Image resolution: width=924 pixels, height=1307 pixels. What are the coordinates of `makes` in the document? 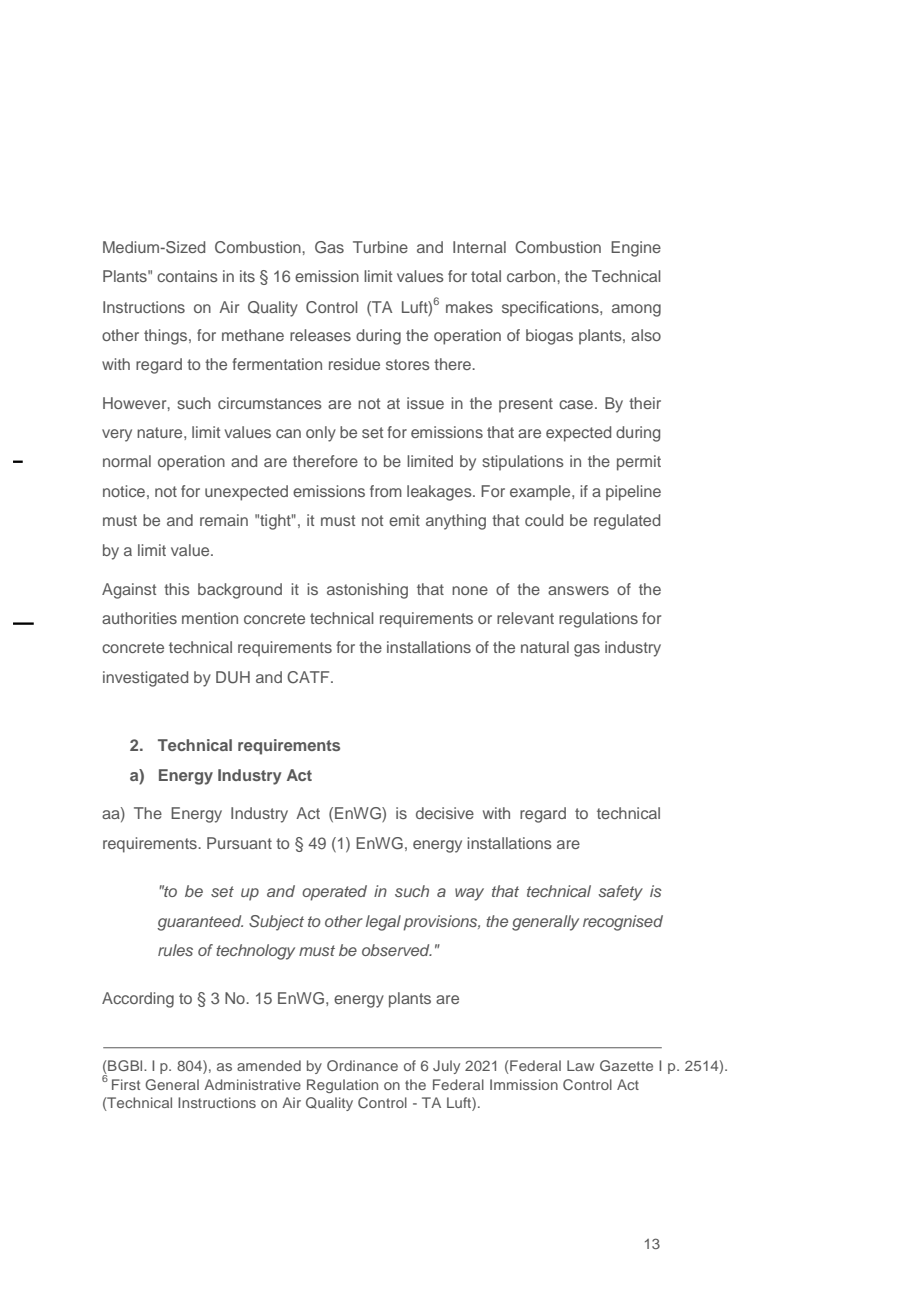 It's located at (469, 307).
